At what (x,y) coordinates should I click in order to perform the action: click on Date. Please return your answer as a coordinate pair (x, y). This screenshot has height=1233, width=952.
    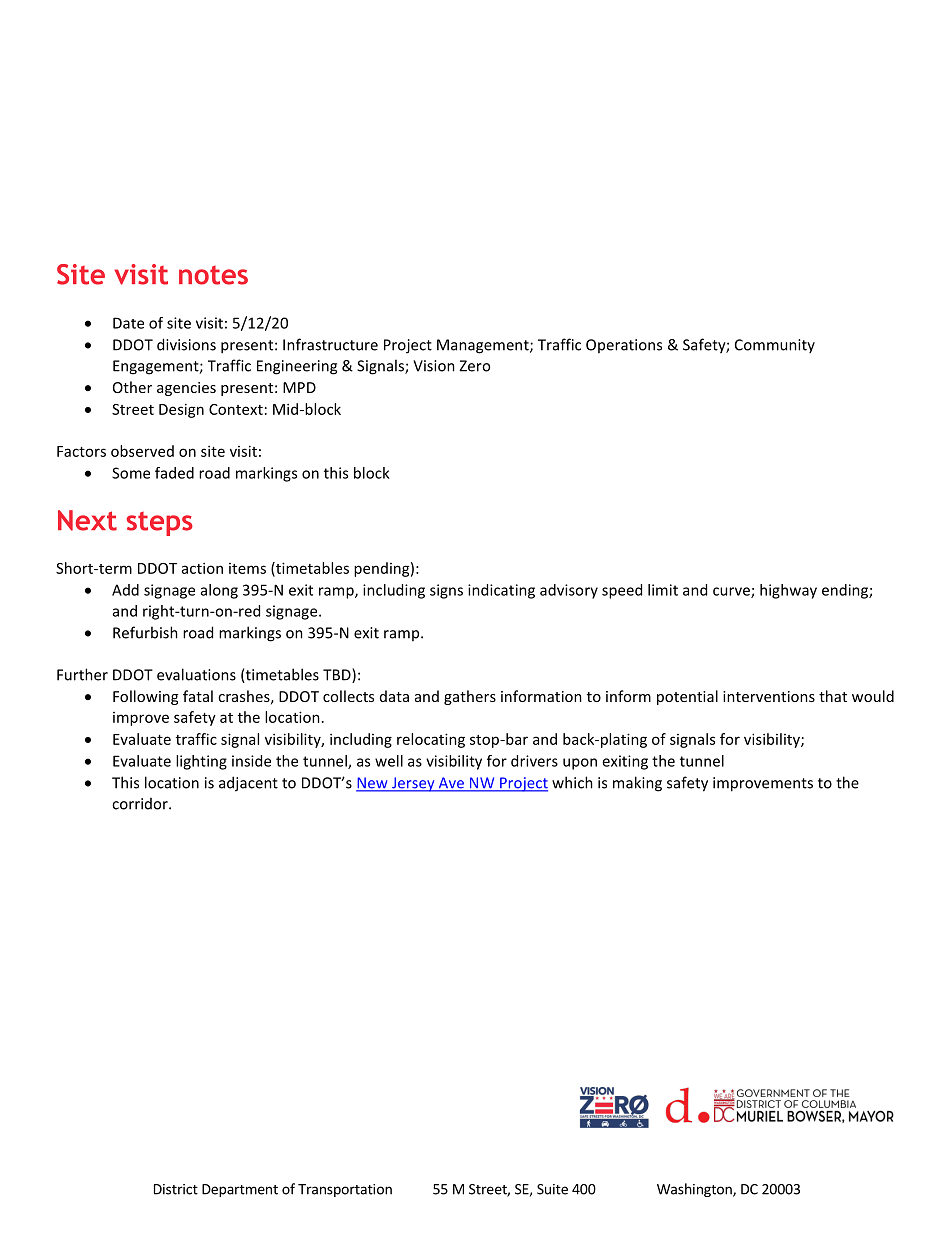
    Looking at the image, I should click on (128, 323).
